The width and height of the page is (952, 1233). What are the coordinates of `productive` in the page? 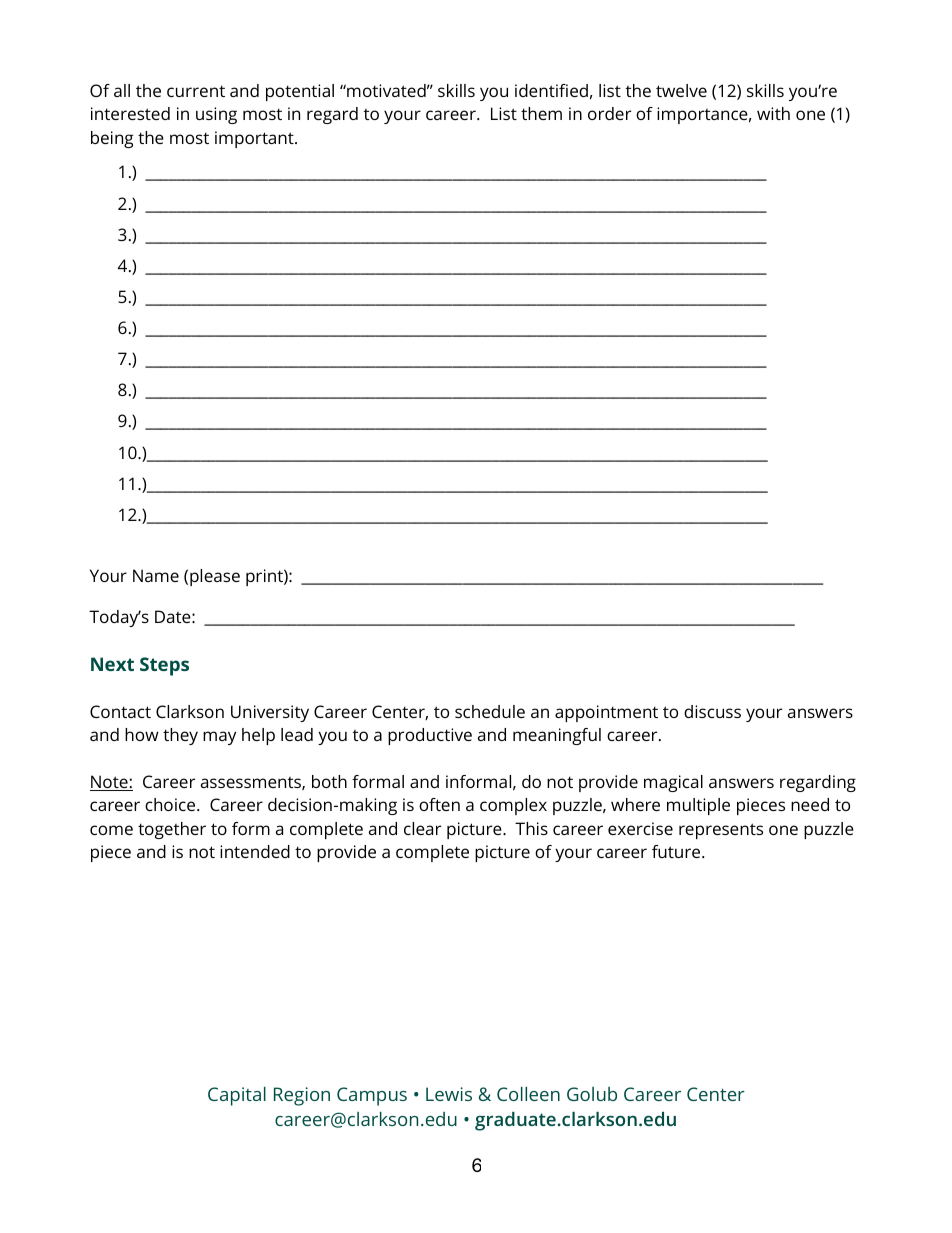 It's located at (430, 736).
